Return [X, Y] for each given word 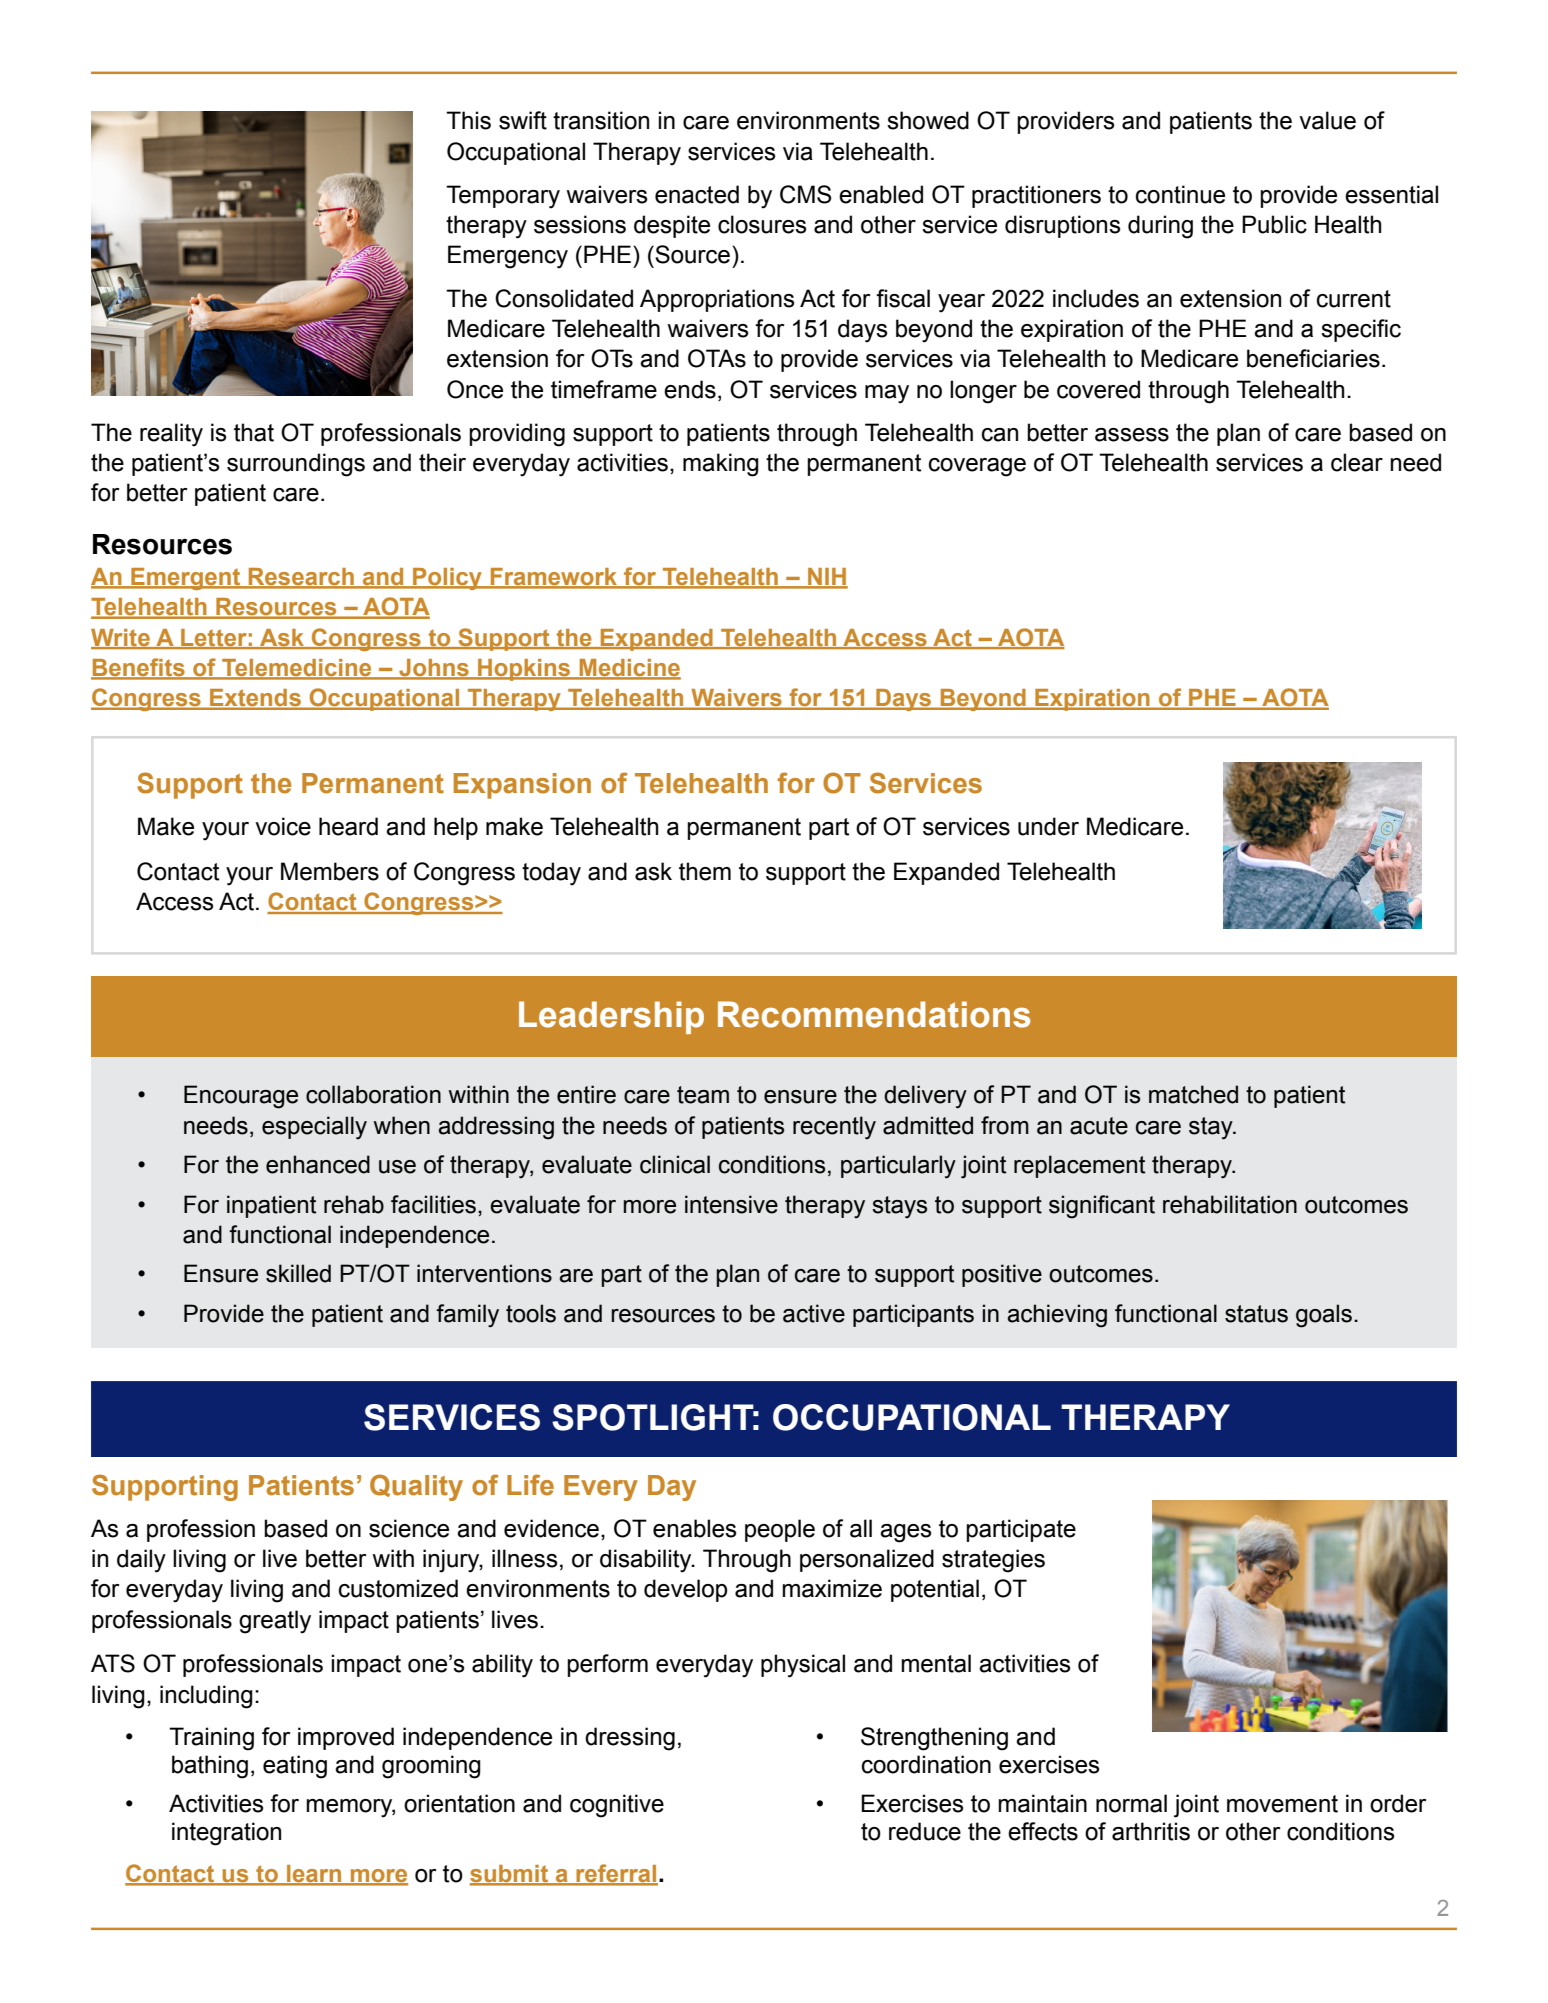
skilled [298, 1273]
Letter [214, 638]
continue [1180, 194]
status [1256, 1314]
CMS [806, 194]
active [814, 1313]
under [1048, 826]
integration [226, 1834]
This [468, 120]
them [705, 871]
